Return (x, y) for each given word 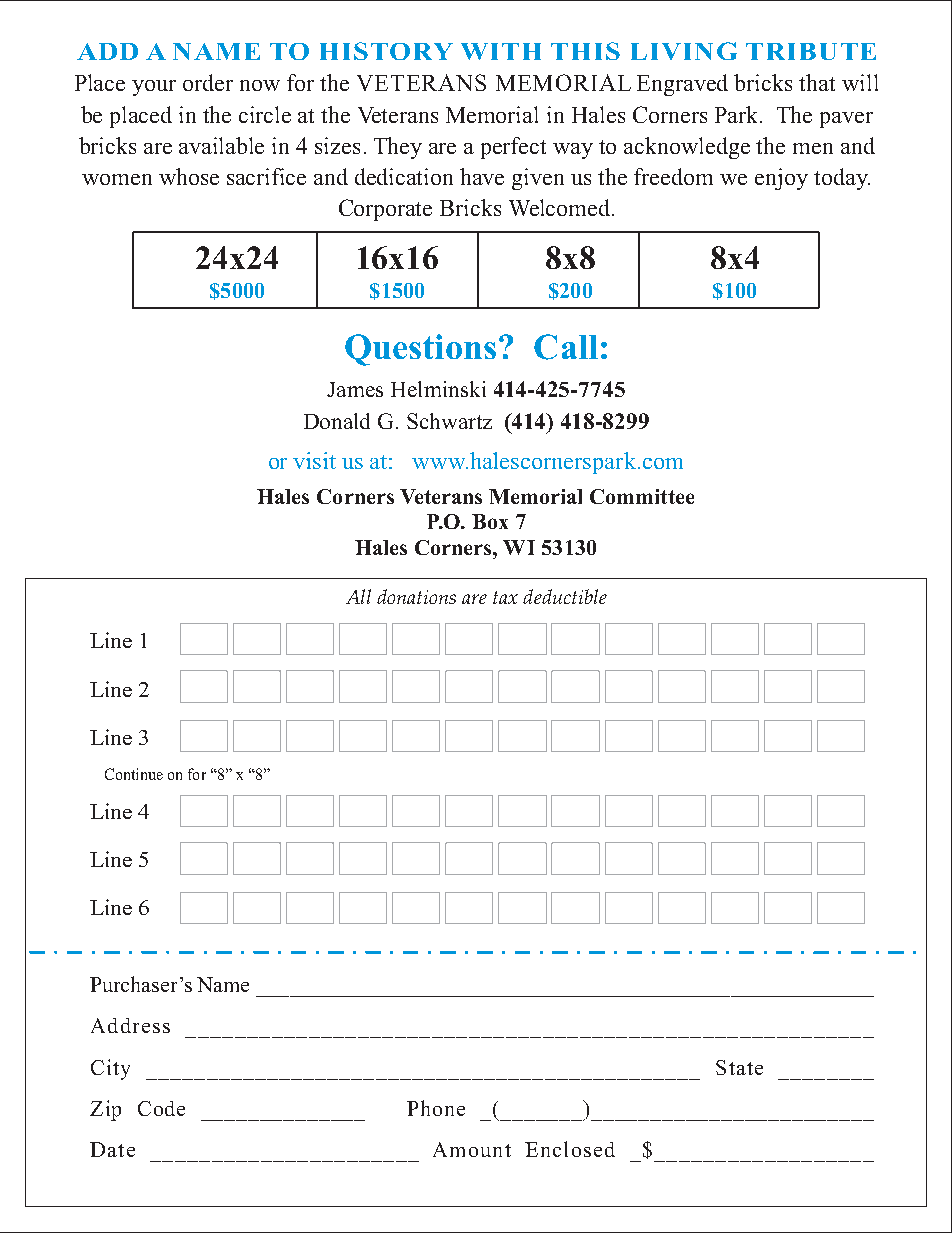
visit (314, 460)
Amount (472, 1149)
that (817, 82)
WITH (501, 51)
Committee (642, 496)
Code (161, 1108)
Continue (134, 774)
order (208, 82)
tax (505, 597)
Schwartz (449, 421)
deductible (565, 596)
